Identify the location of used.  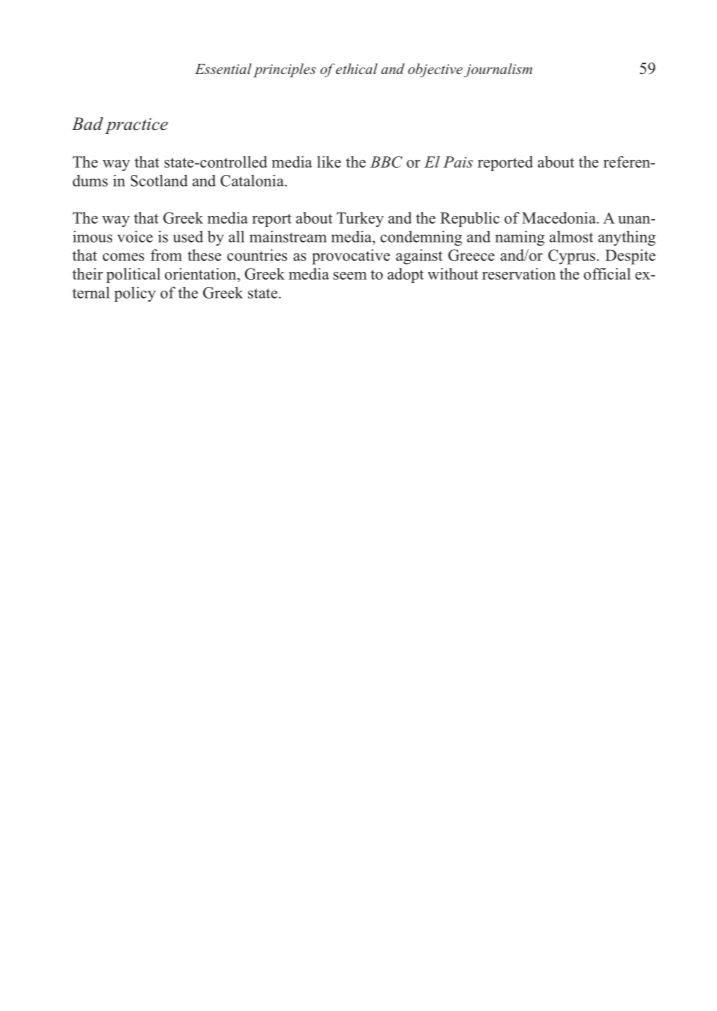
(188, 237).
